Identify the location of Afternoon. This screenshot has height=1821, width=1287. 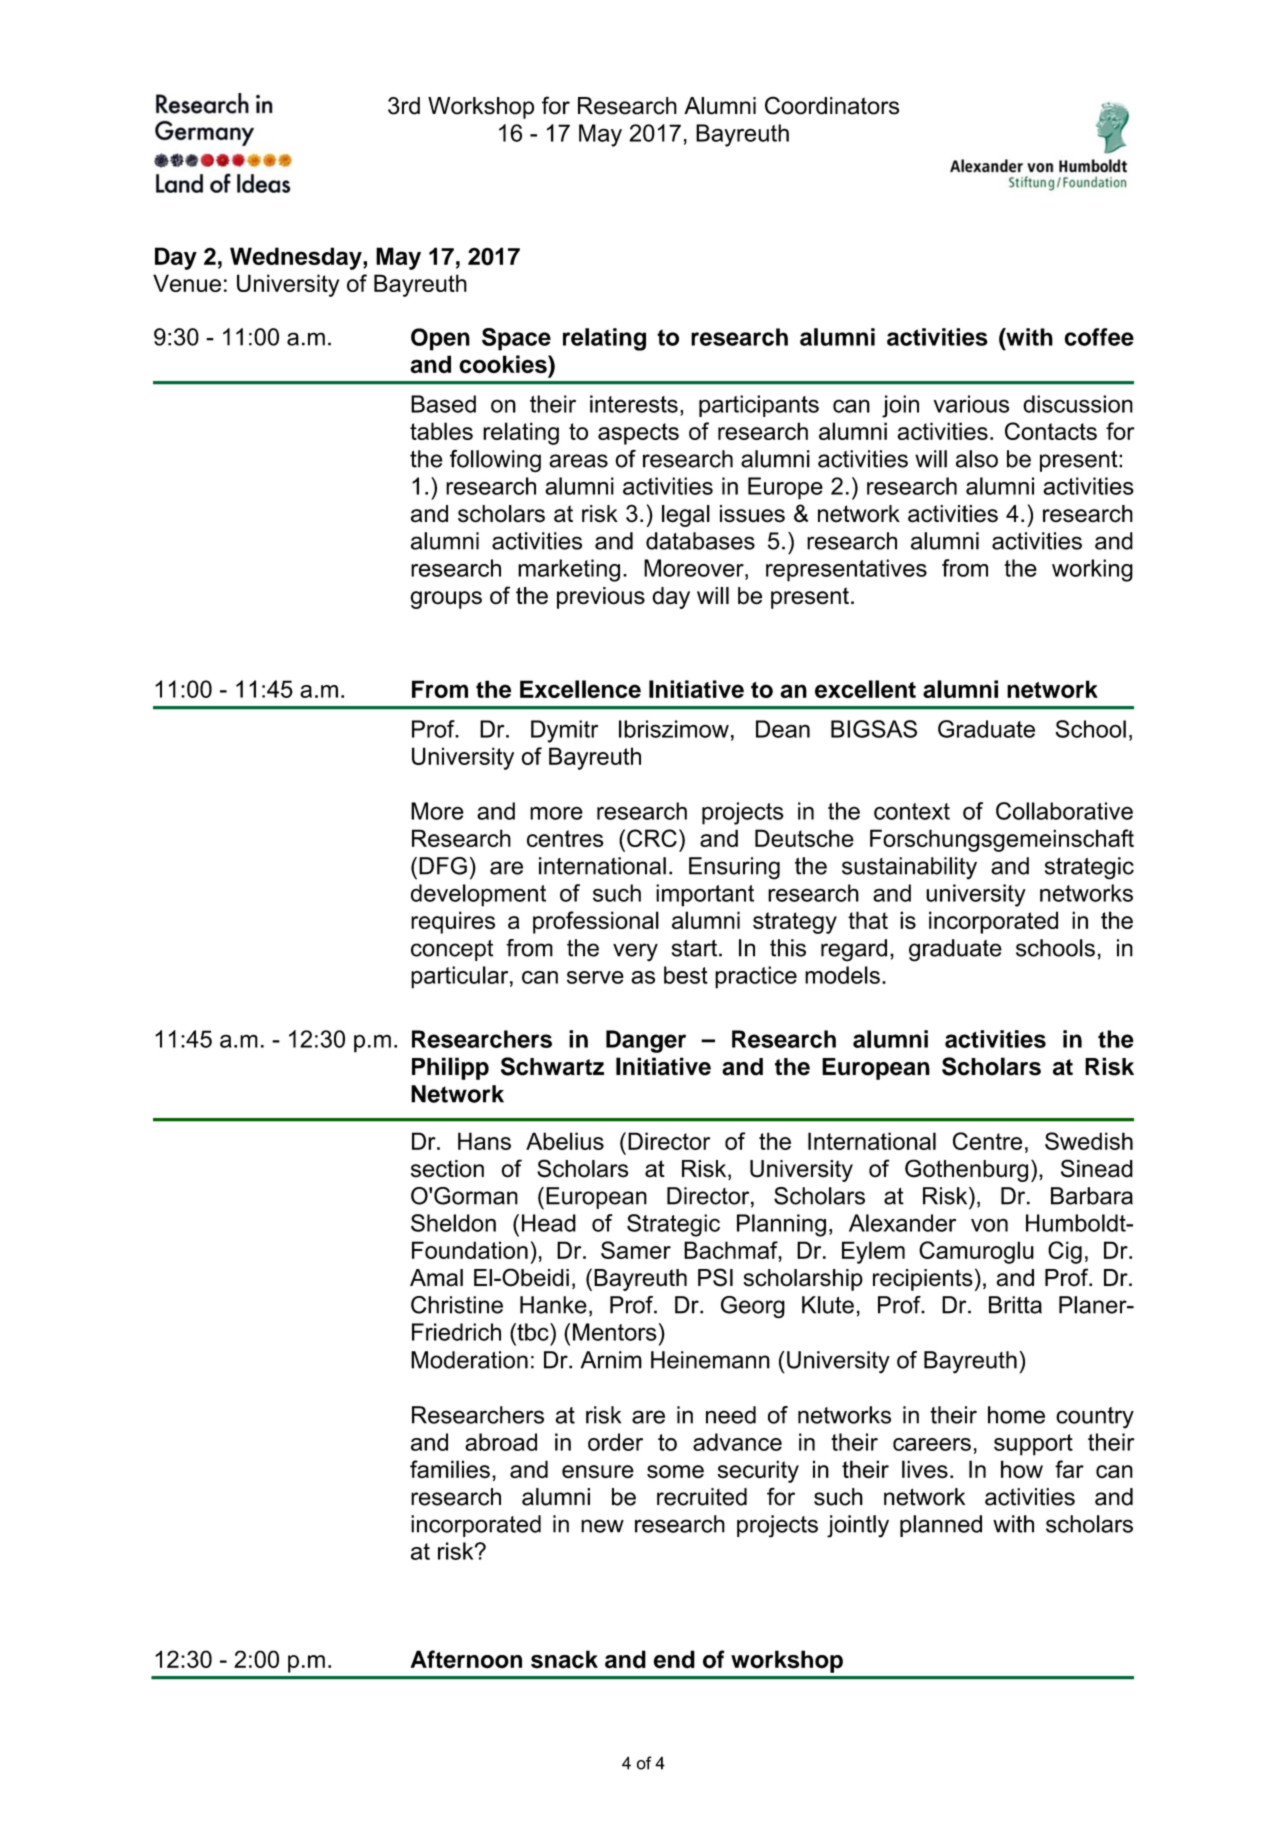
(466, 1659).
